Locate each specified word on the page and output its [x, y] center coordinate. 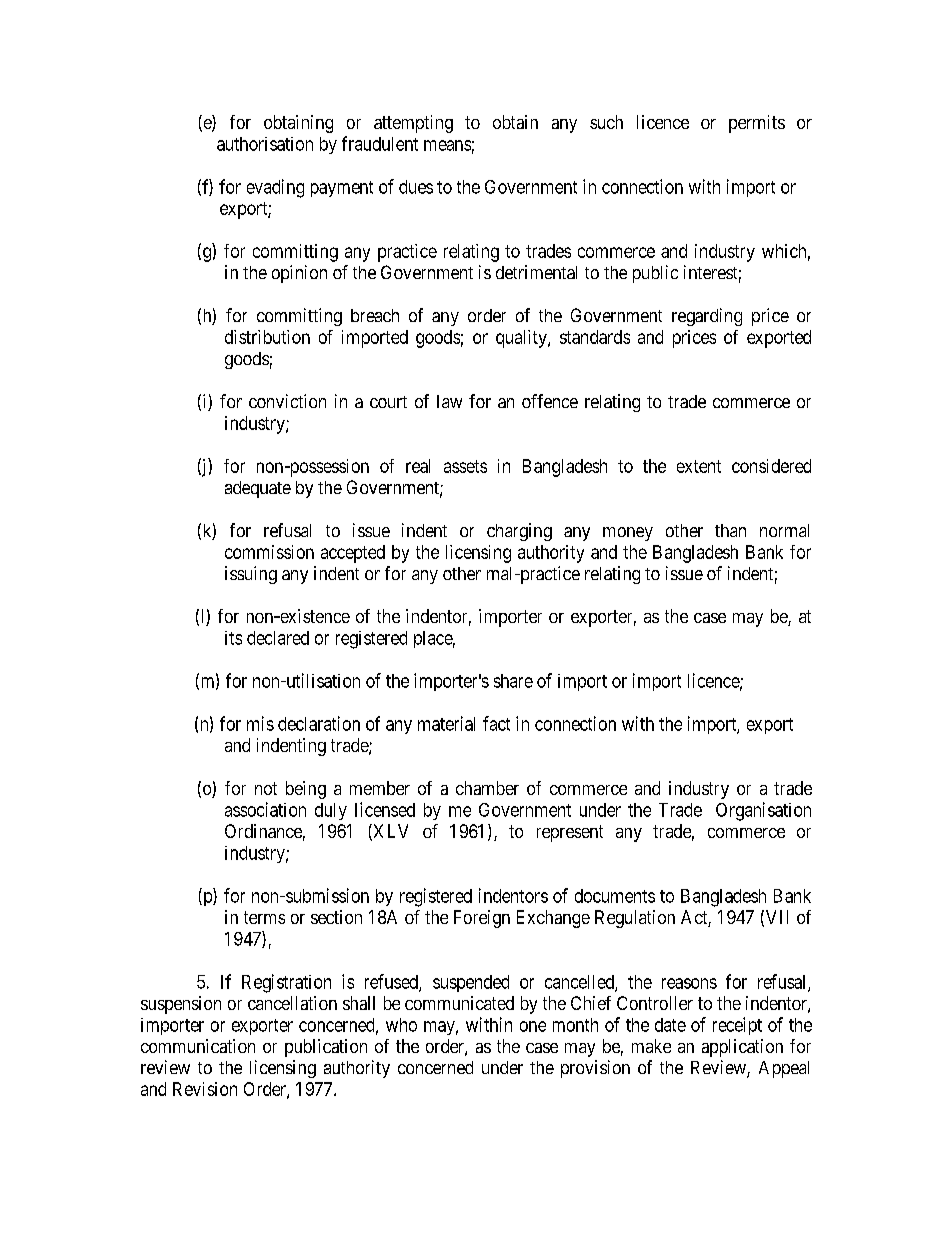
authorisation [265, 144]
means [447, 145]
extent [699, 466]
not [266, 788]
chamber [487, 788]
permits [757, 124]
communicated [459, 1003]
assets [465, 466]
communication [198, 1046]
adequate [258, 489]
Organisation [763, 811]
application [742, 1048]
